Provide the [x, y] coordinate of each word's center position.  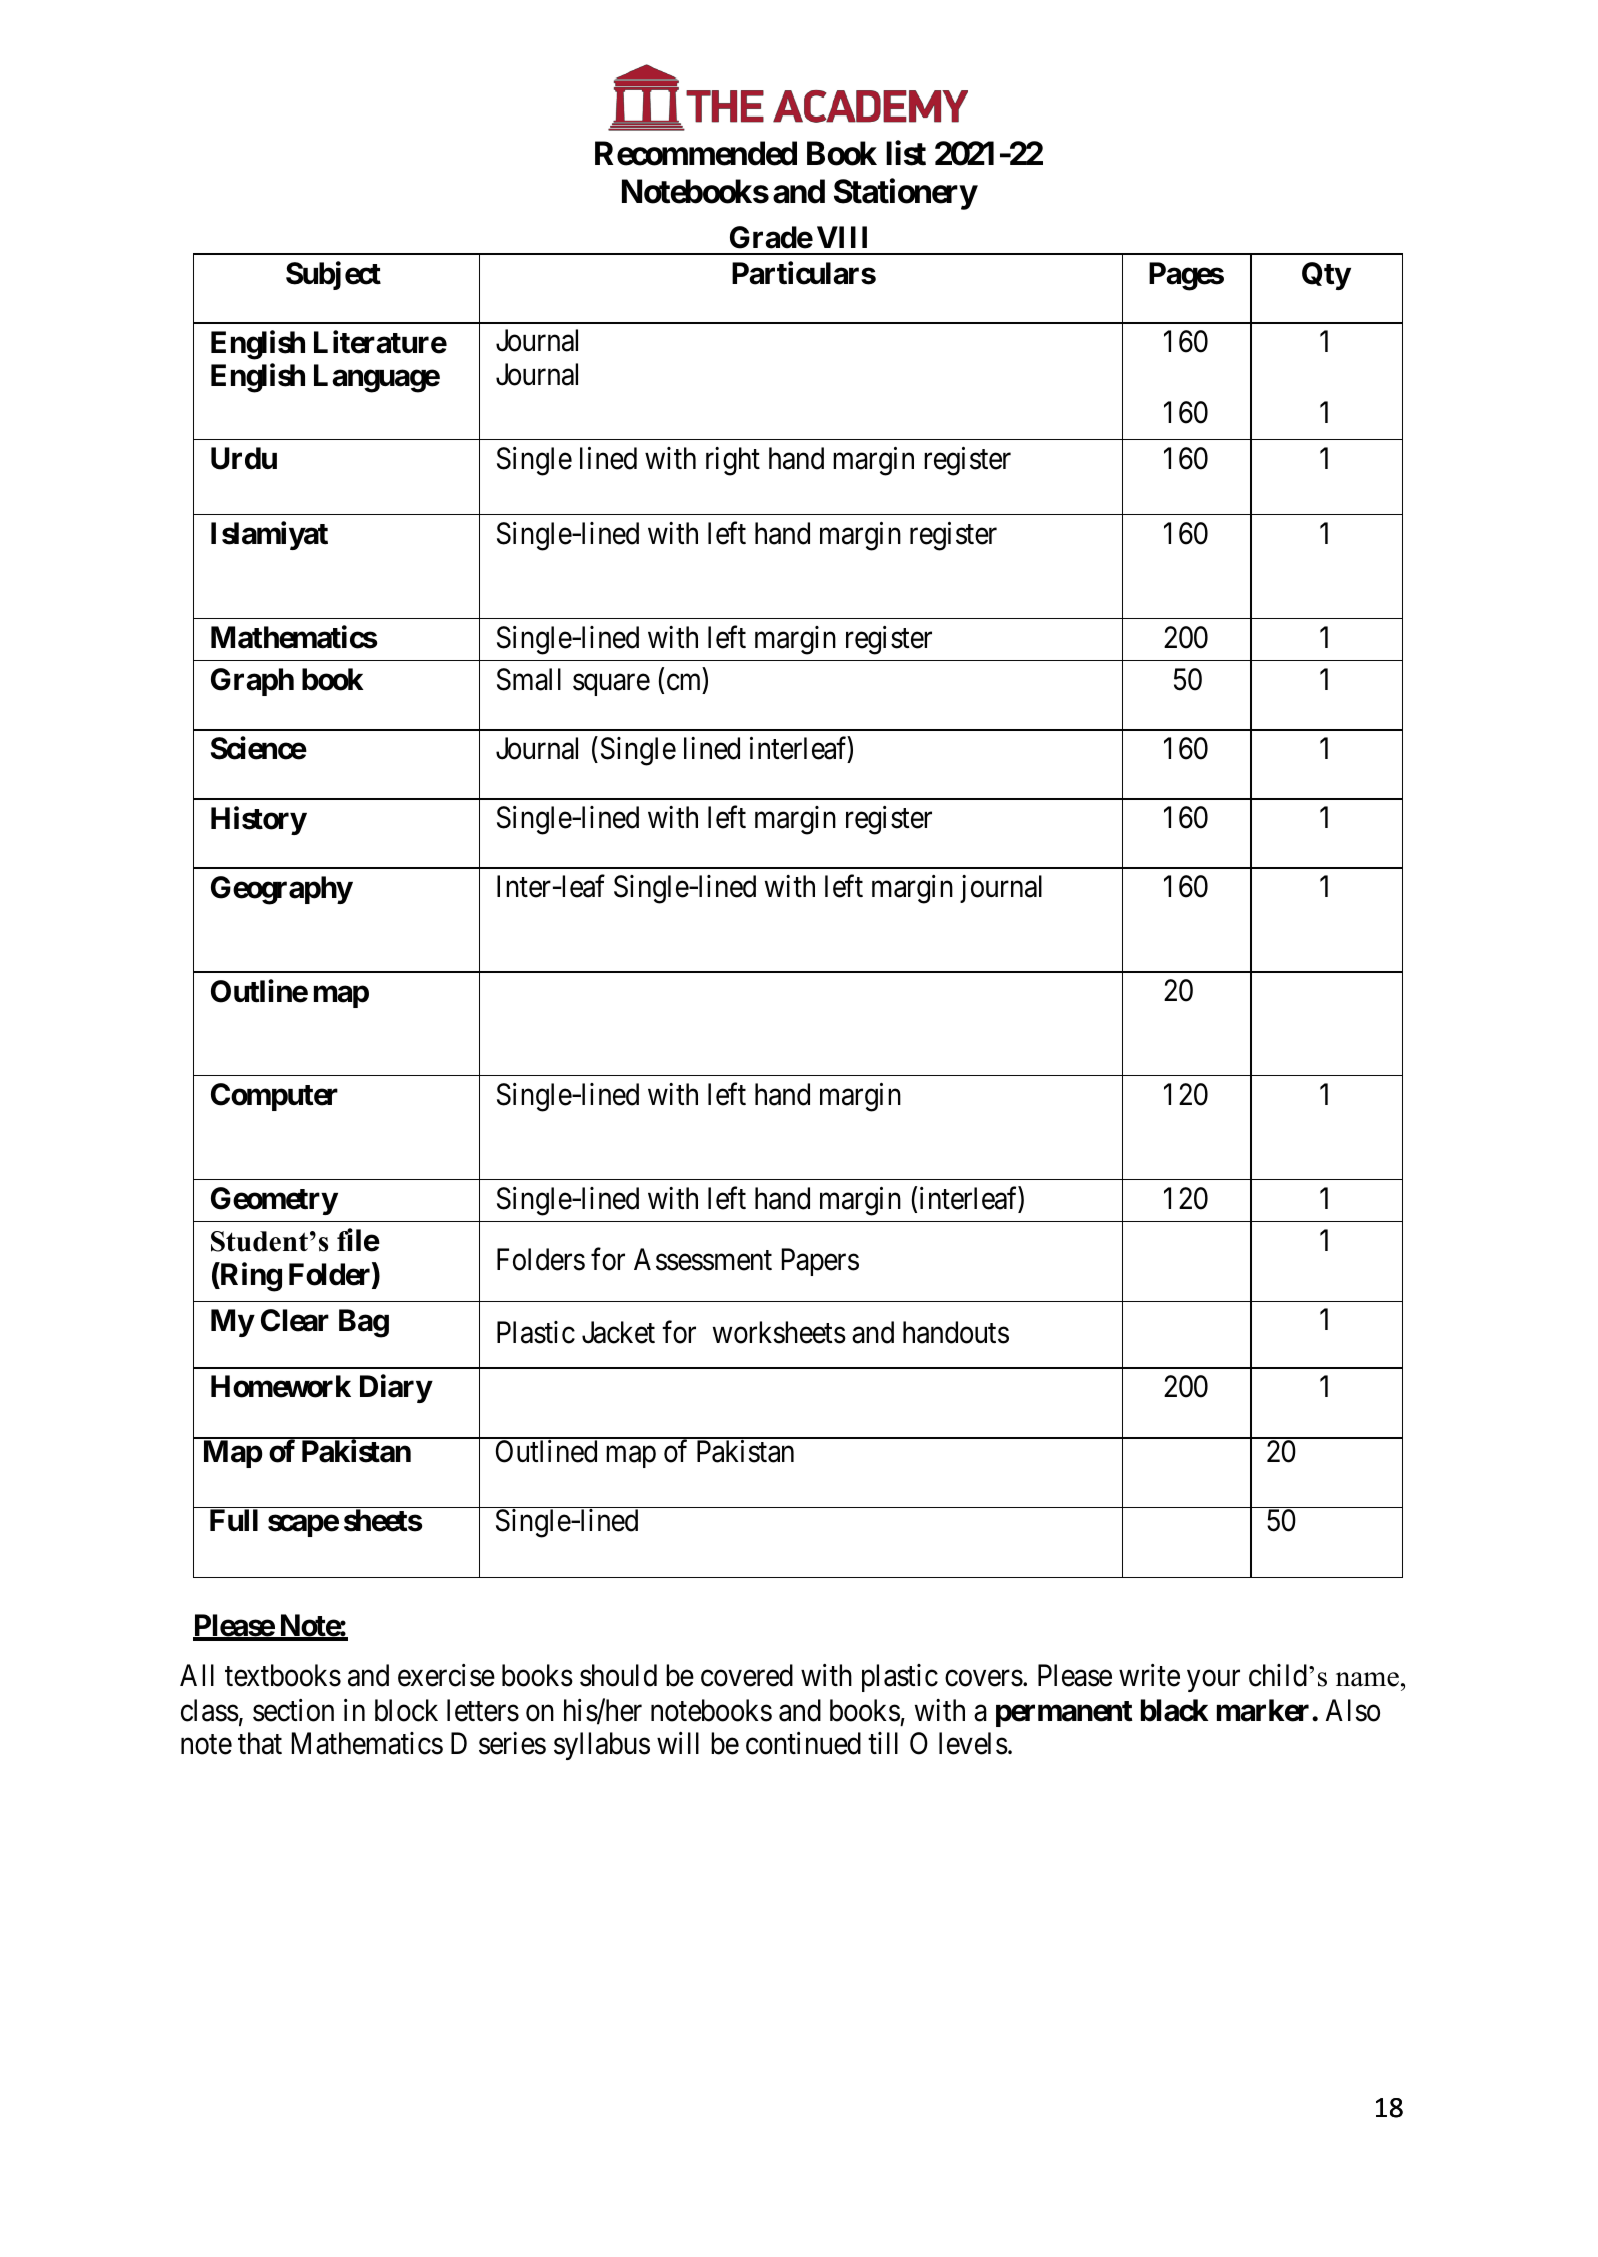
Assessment [703, 1259]
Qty [1326, 276]
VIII [842, 237]
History [259, 820]
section [293, 1710]
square [611, 685]
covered [747, 1675]
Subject [333, 275]
